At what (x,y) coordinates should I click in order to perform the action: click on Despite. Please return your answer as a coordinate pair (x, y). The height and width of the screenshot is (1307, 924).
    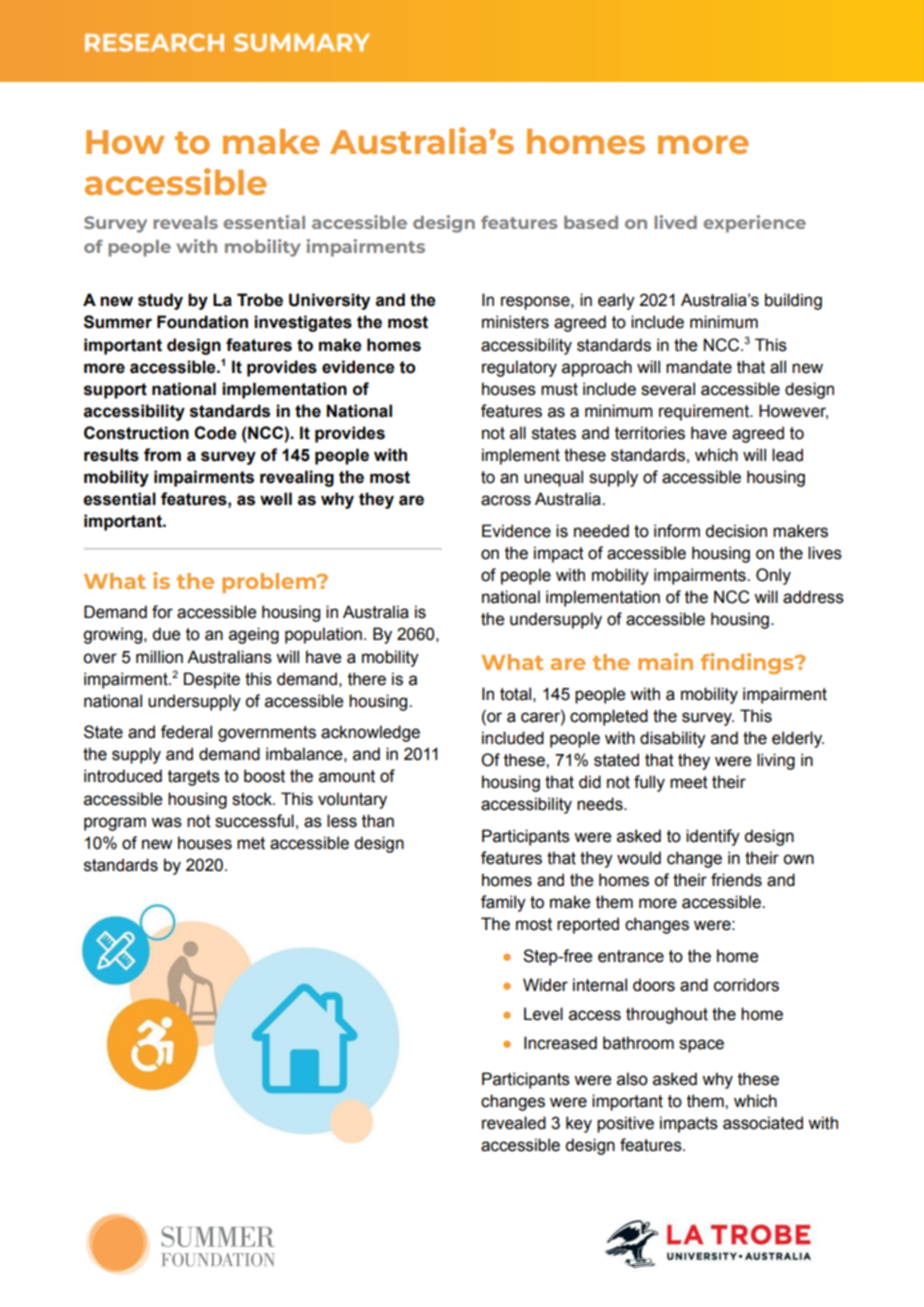
    Looking at the image, I should click on (212, 680).
